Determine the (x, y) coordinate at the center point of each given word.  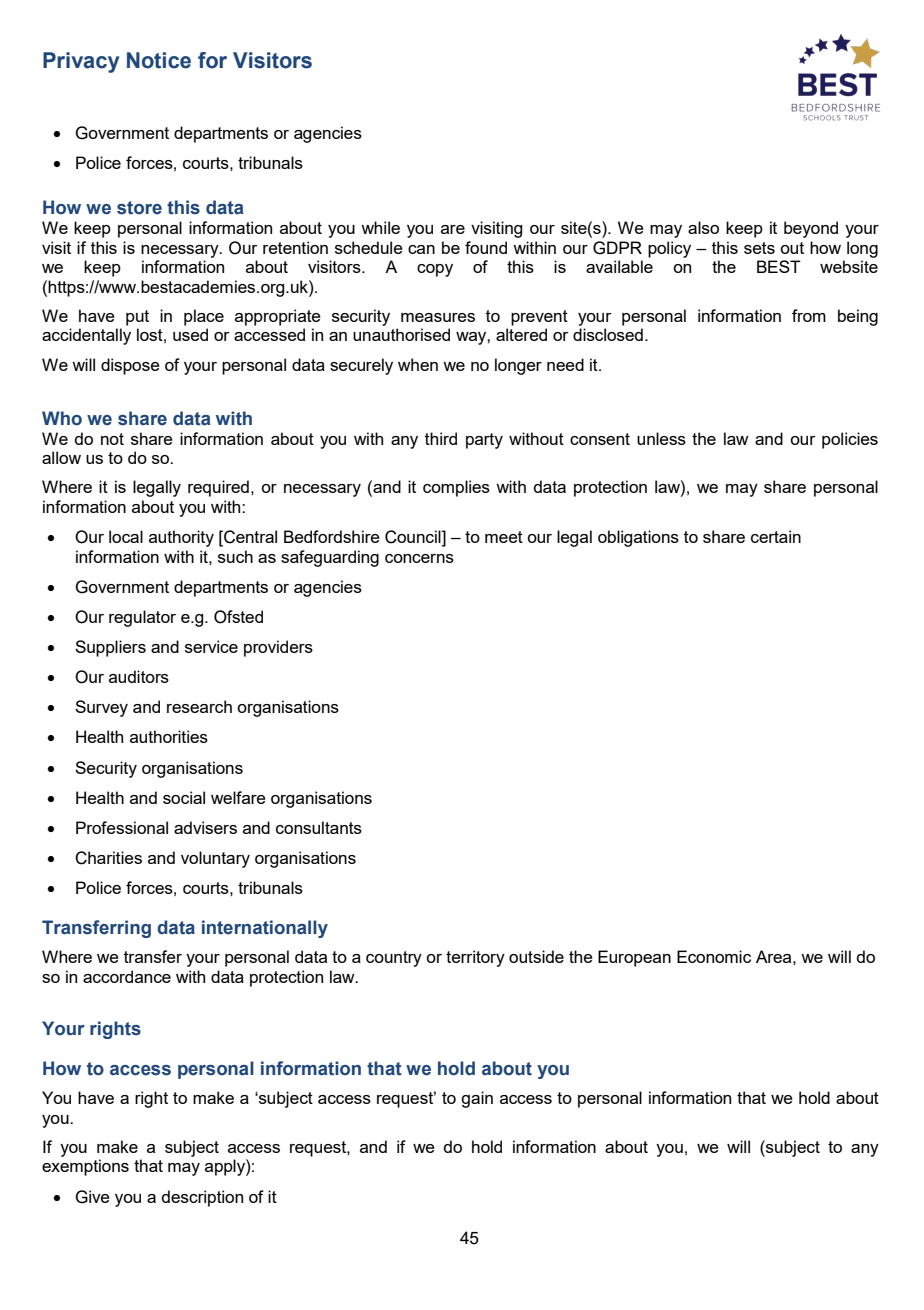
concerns (419, 558)
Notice (159, 60)
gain (477, 1099)
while (380, 227)
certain (776, 536)
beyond (811, 229)
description (202, 1198)
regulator (142, 618)
